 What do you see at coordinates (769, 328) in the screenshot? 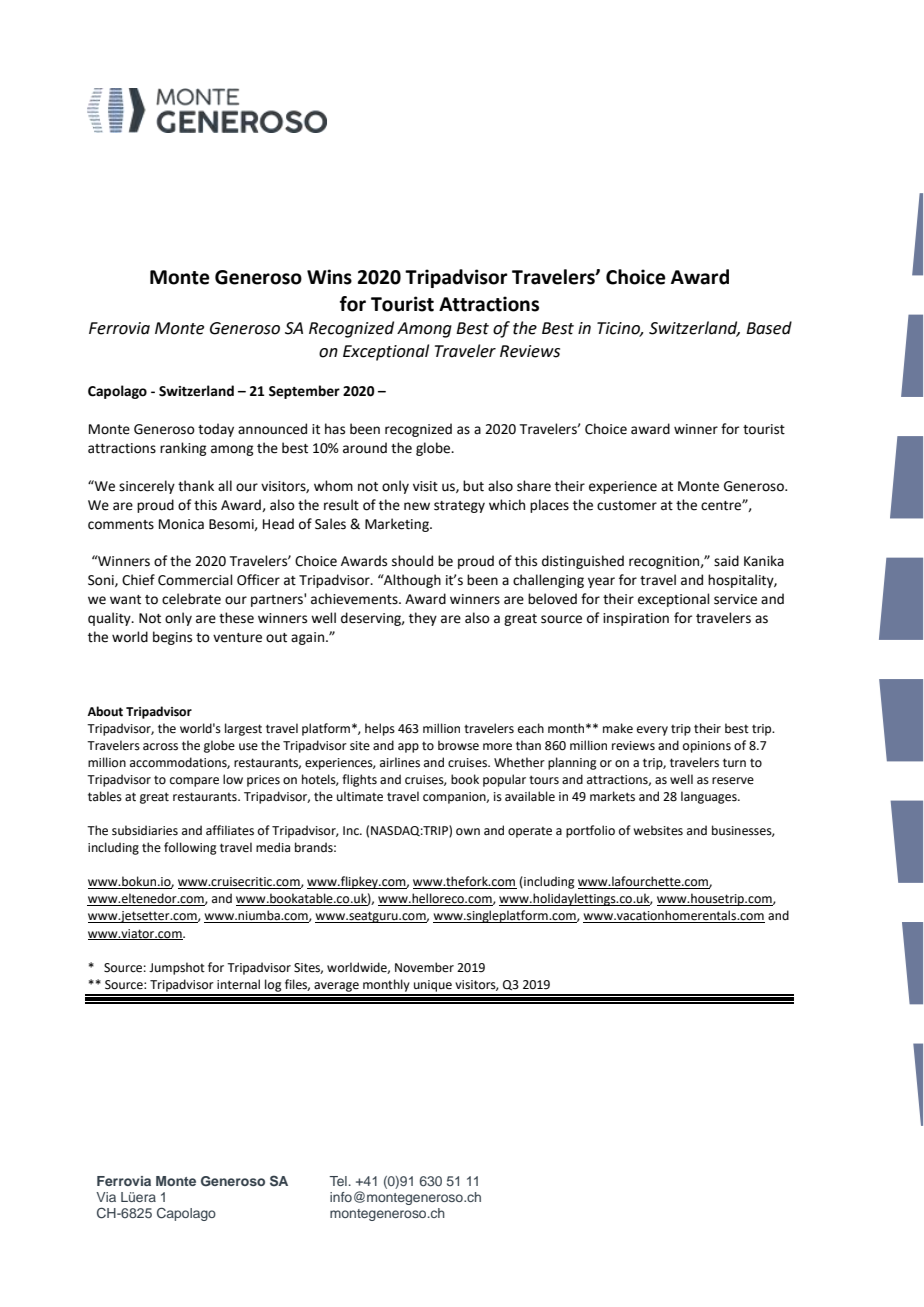
I see `Based` at bounding box center [769, 328].
